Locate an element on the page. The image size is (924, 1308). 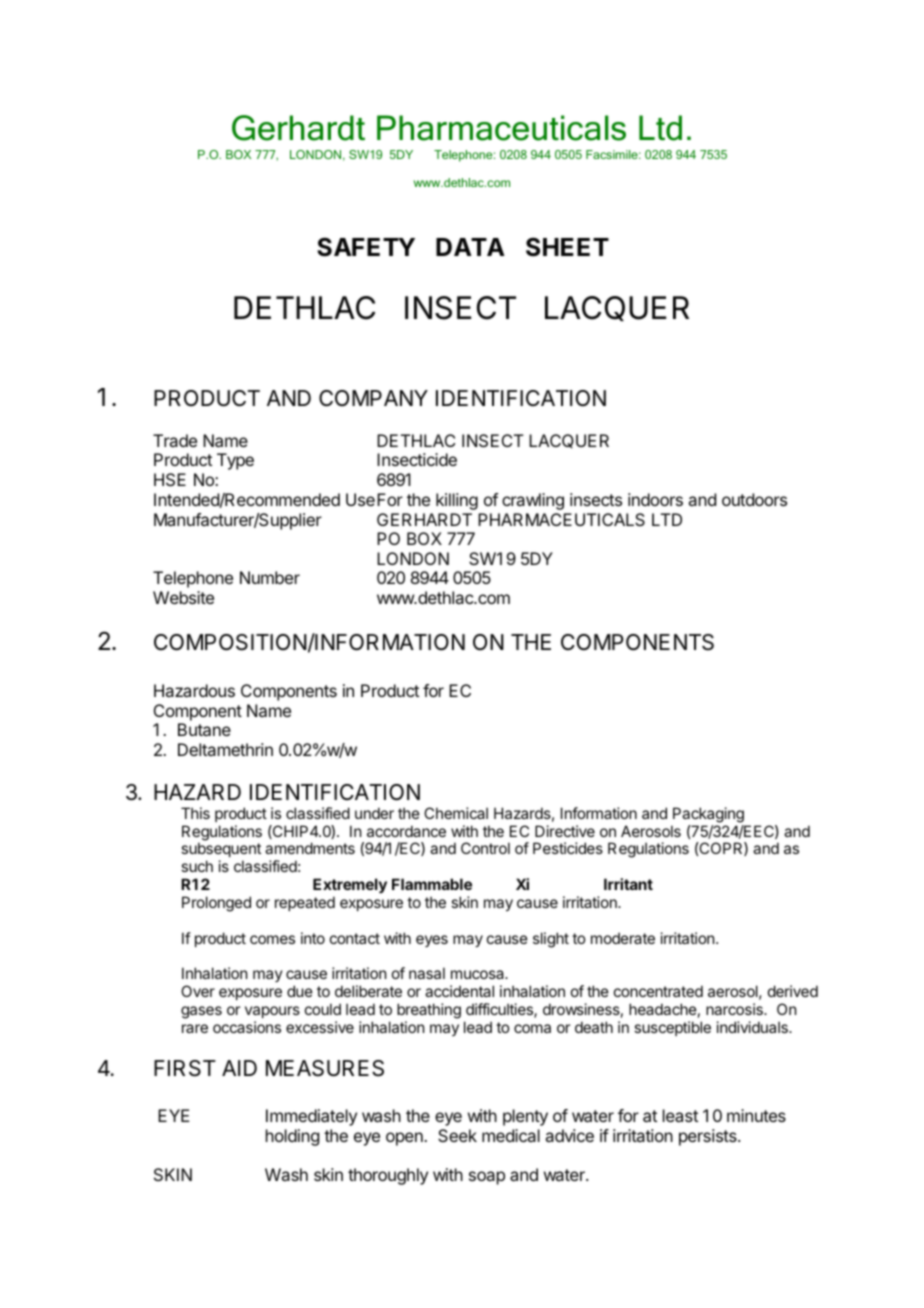
Packaging is located at coordinates (708, 815).
